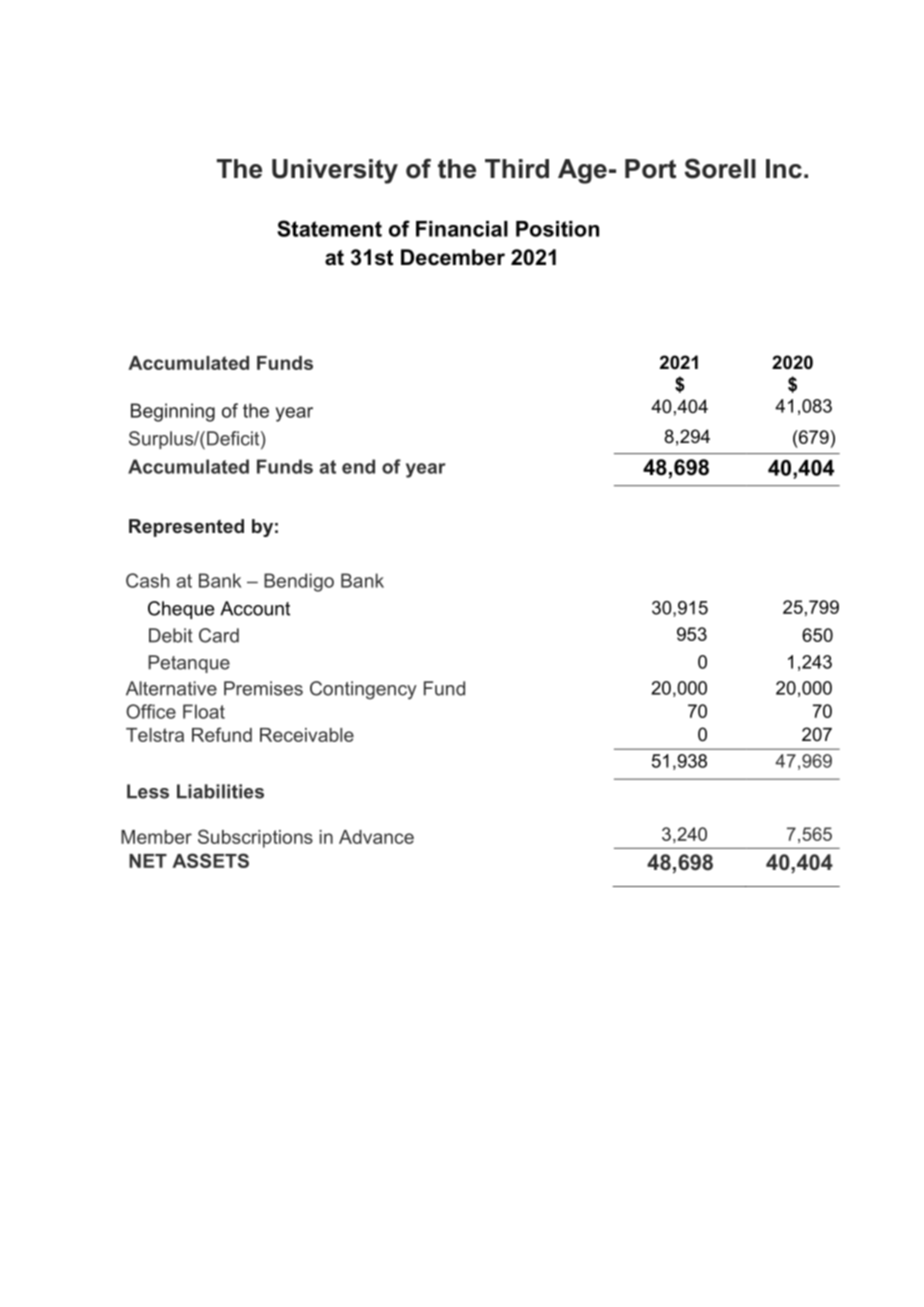  Describe the element at coordinates (255, 838) in the page. I see `Subscriptions` at that location.
